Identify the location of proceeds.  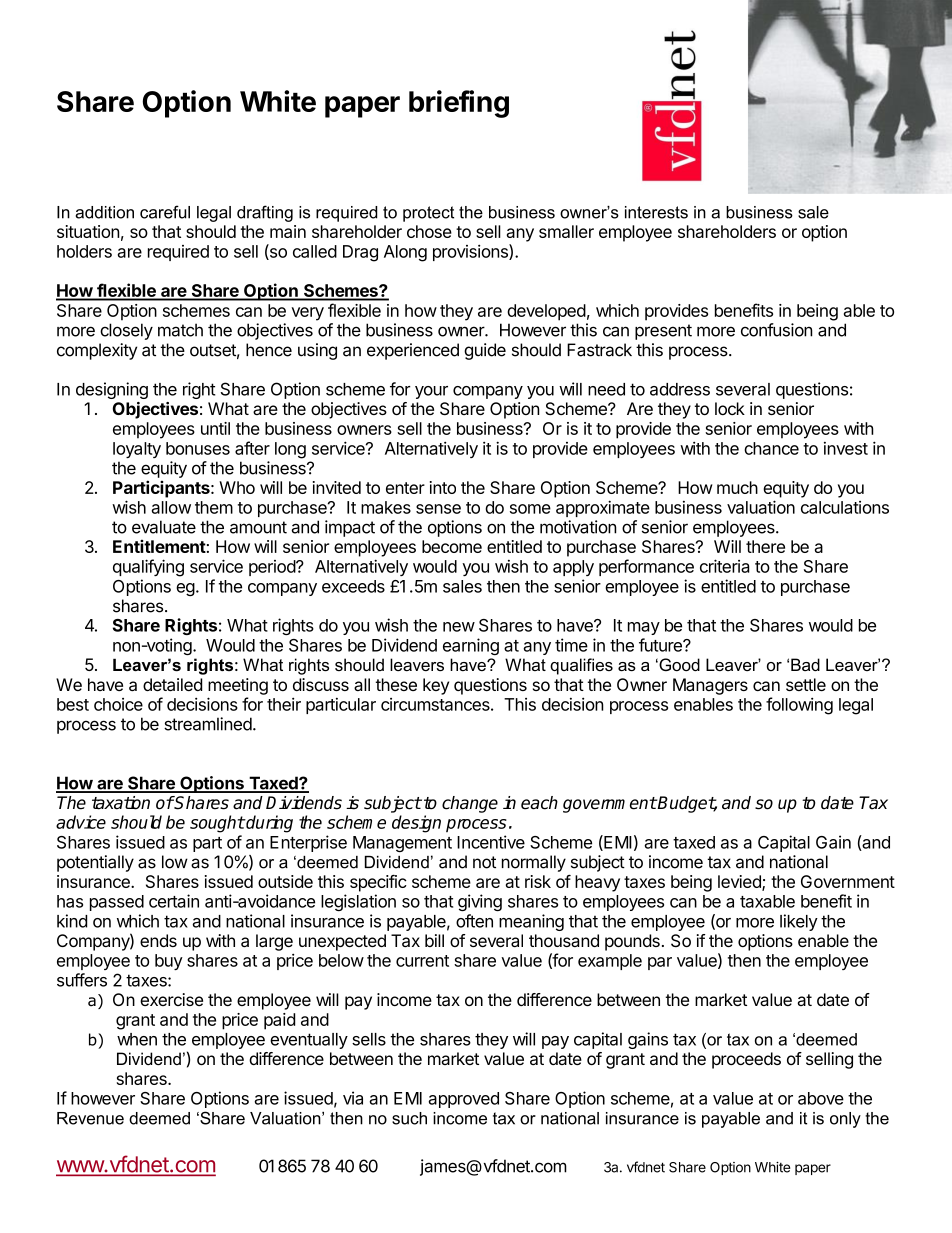
(746, 1060).
